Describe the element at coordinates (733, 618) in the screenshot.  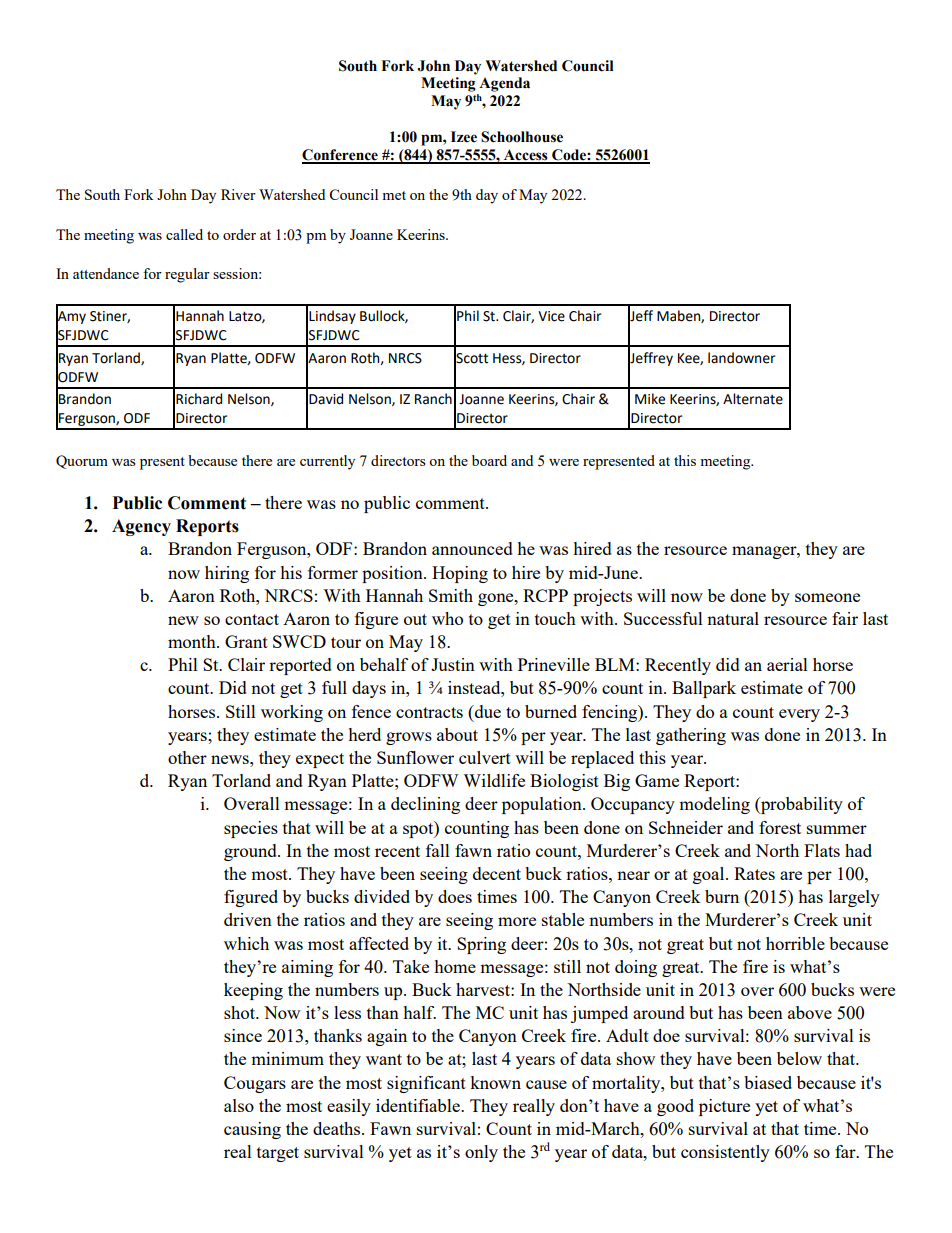
I see `natural` at that location.
